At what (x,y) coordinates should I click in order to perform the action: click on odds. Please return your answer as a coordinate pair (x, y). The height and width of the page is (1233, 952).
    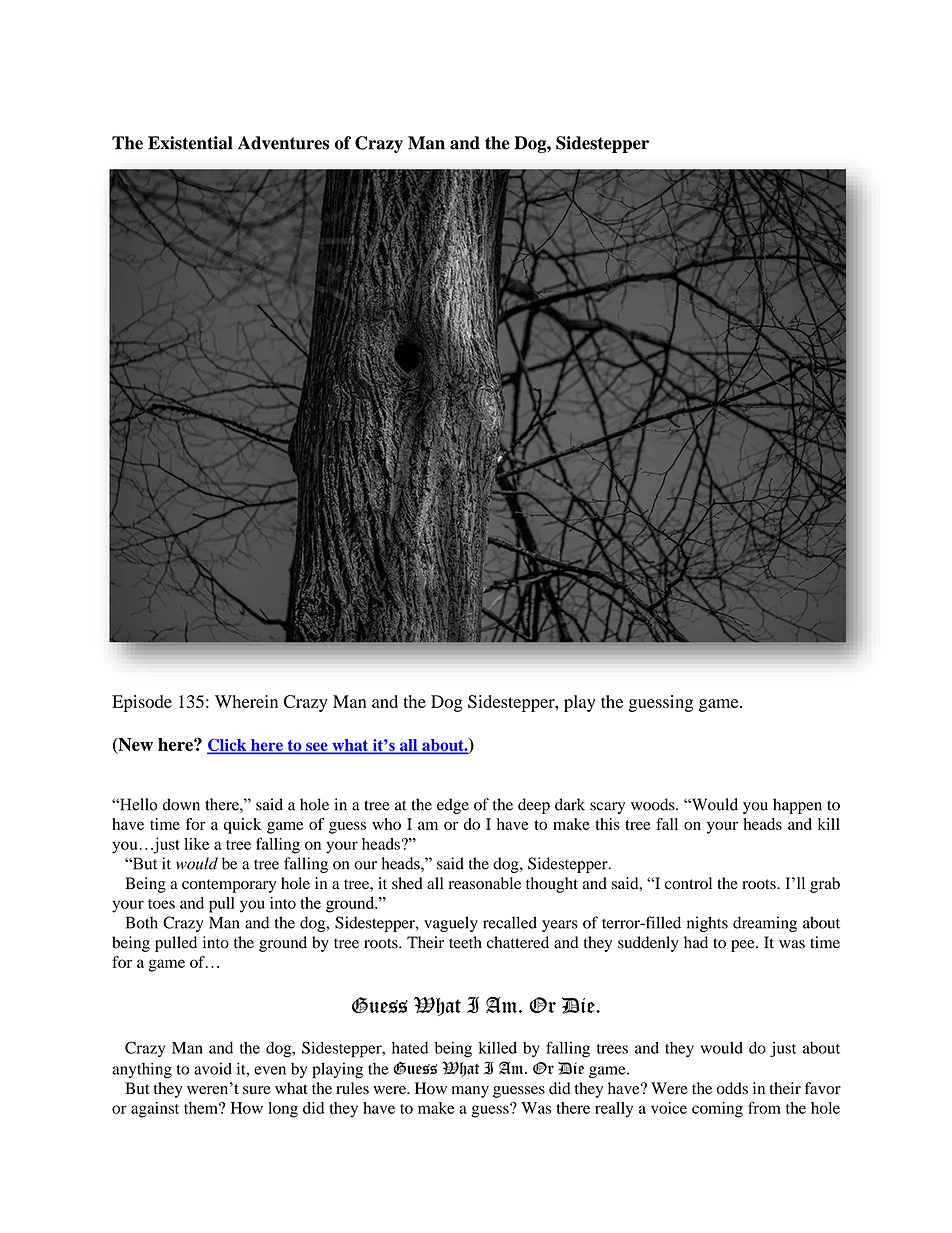
    Looking at the image, I should click on (732, 1088).
